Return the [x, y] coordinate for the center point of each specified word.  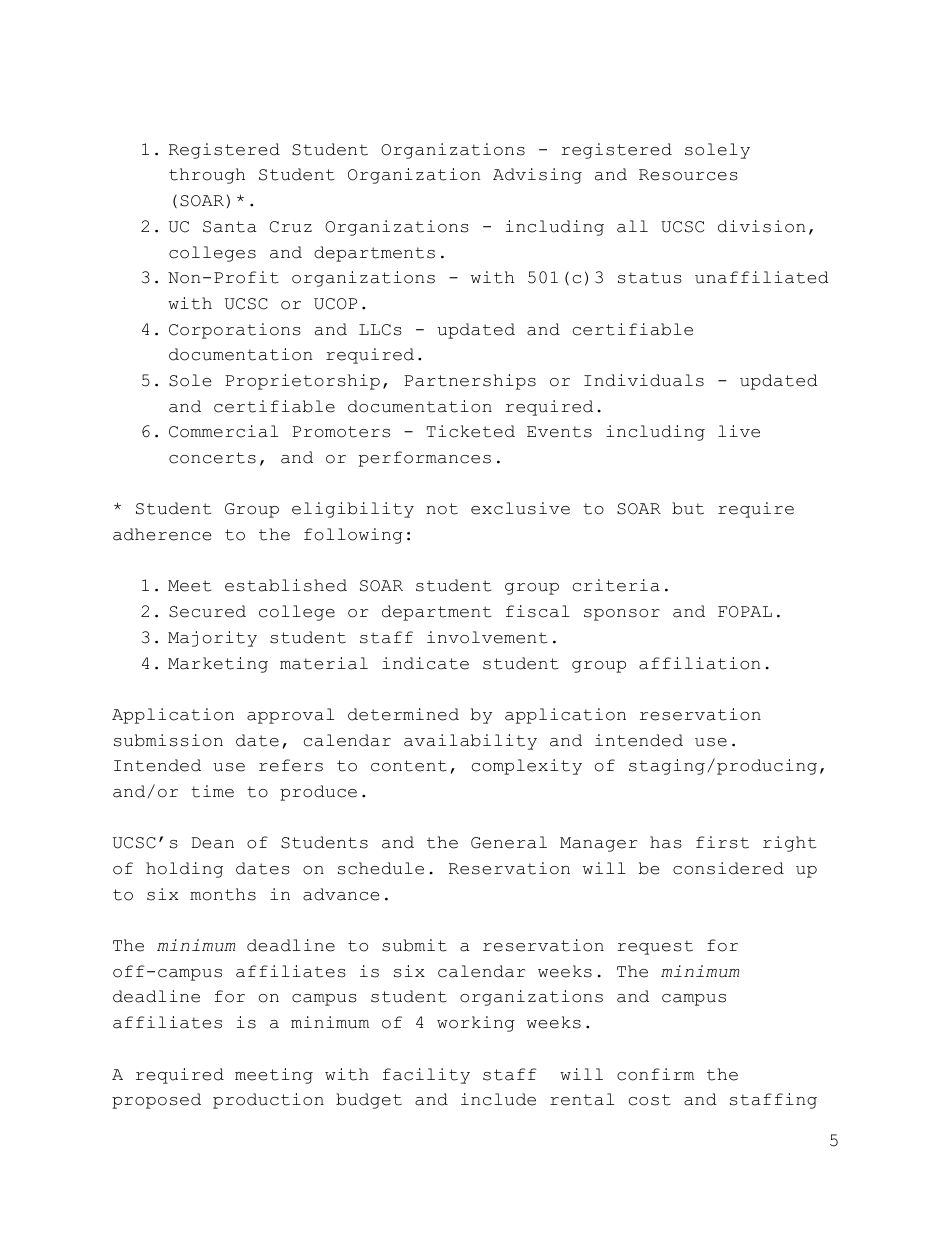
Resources [688, 175]
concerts [212, 458]
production [268, 1101]
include [498, 1099]
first [722, 842]
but [688, 508]
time [212, 791]
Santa [229, 227]
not [442, 509]
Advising [537, 176]
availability [470, 742]
